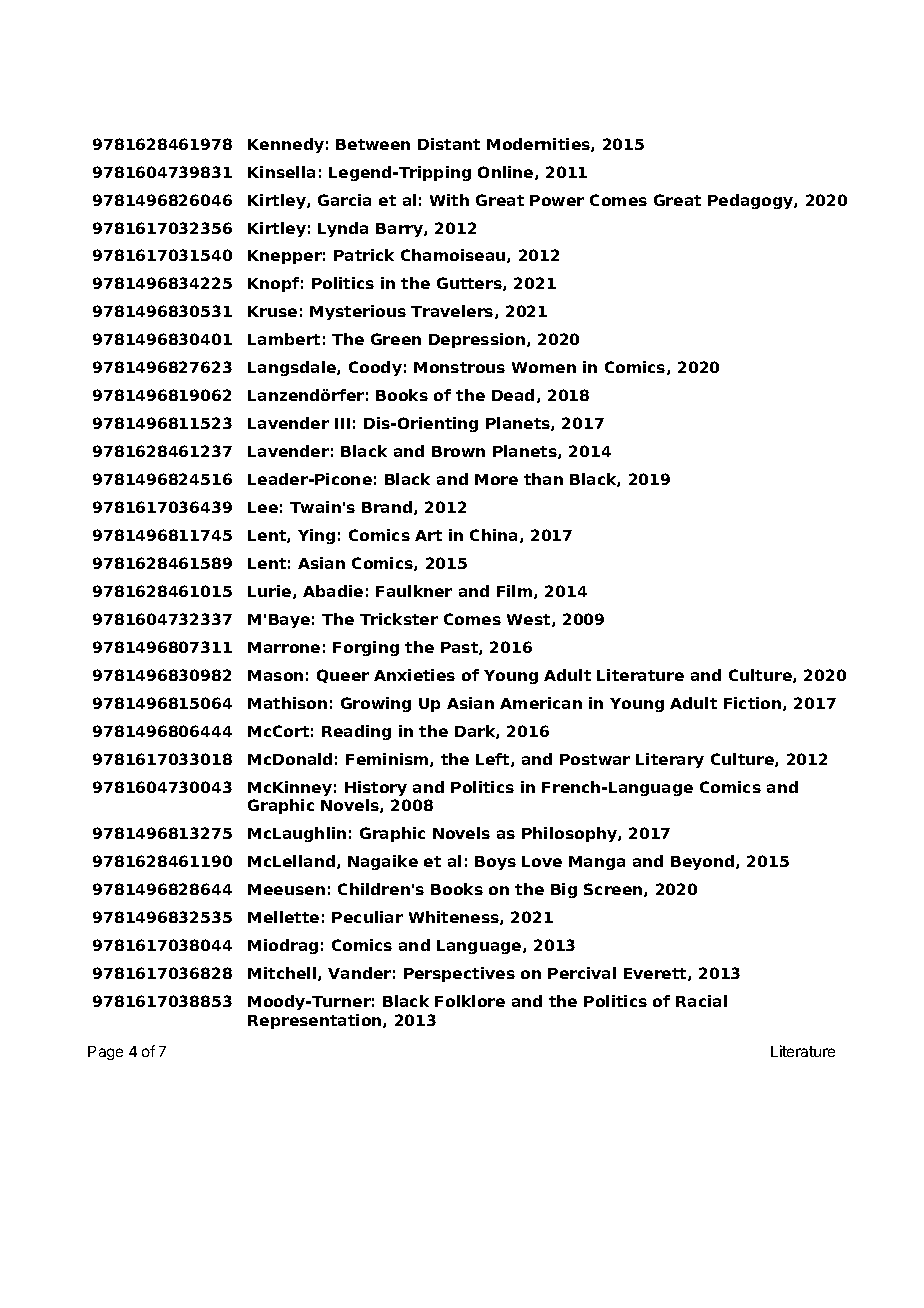 The height and width of the page is (1308, 924). I want to click on Power, so click(557, 200).
